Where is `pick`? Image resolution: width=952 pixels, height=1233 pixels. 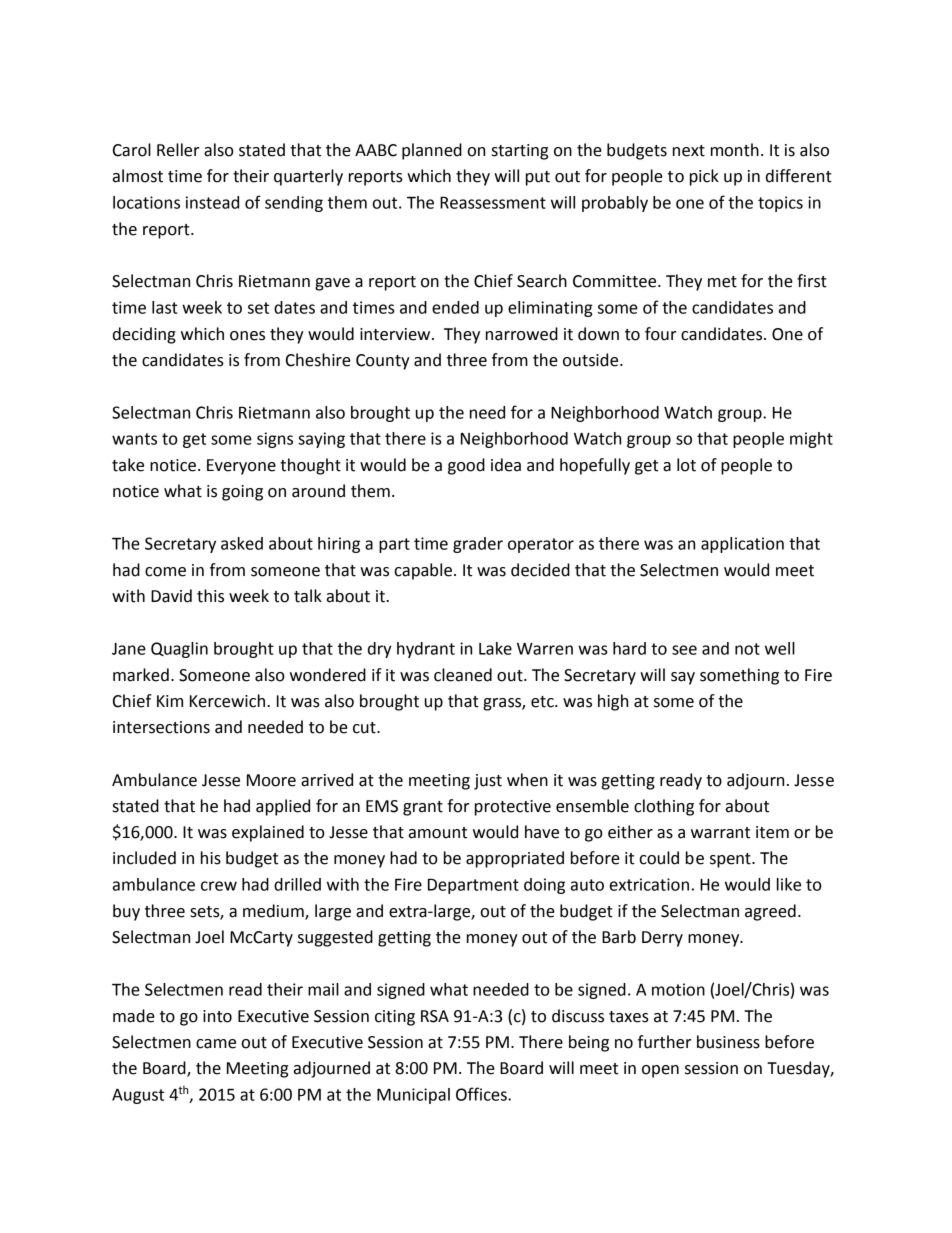
pick is located at coordinates (704, 177).
